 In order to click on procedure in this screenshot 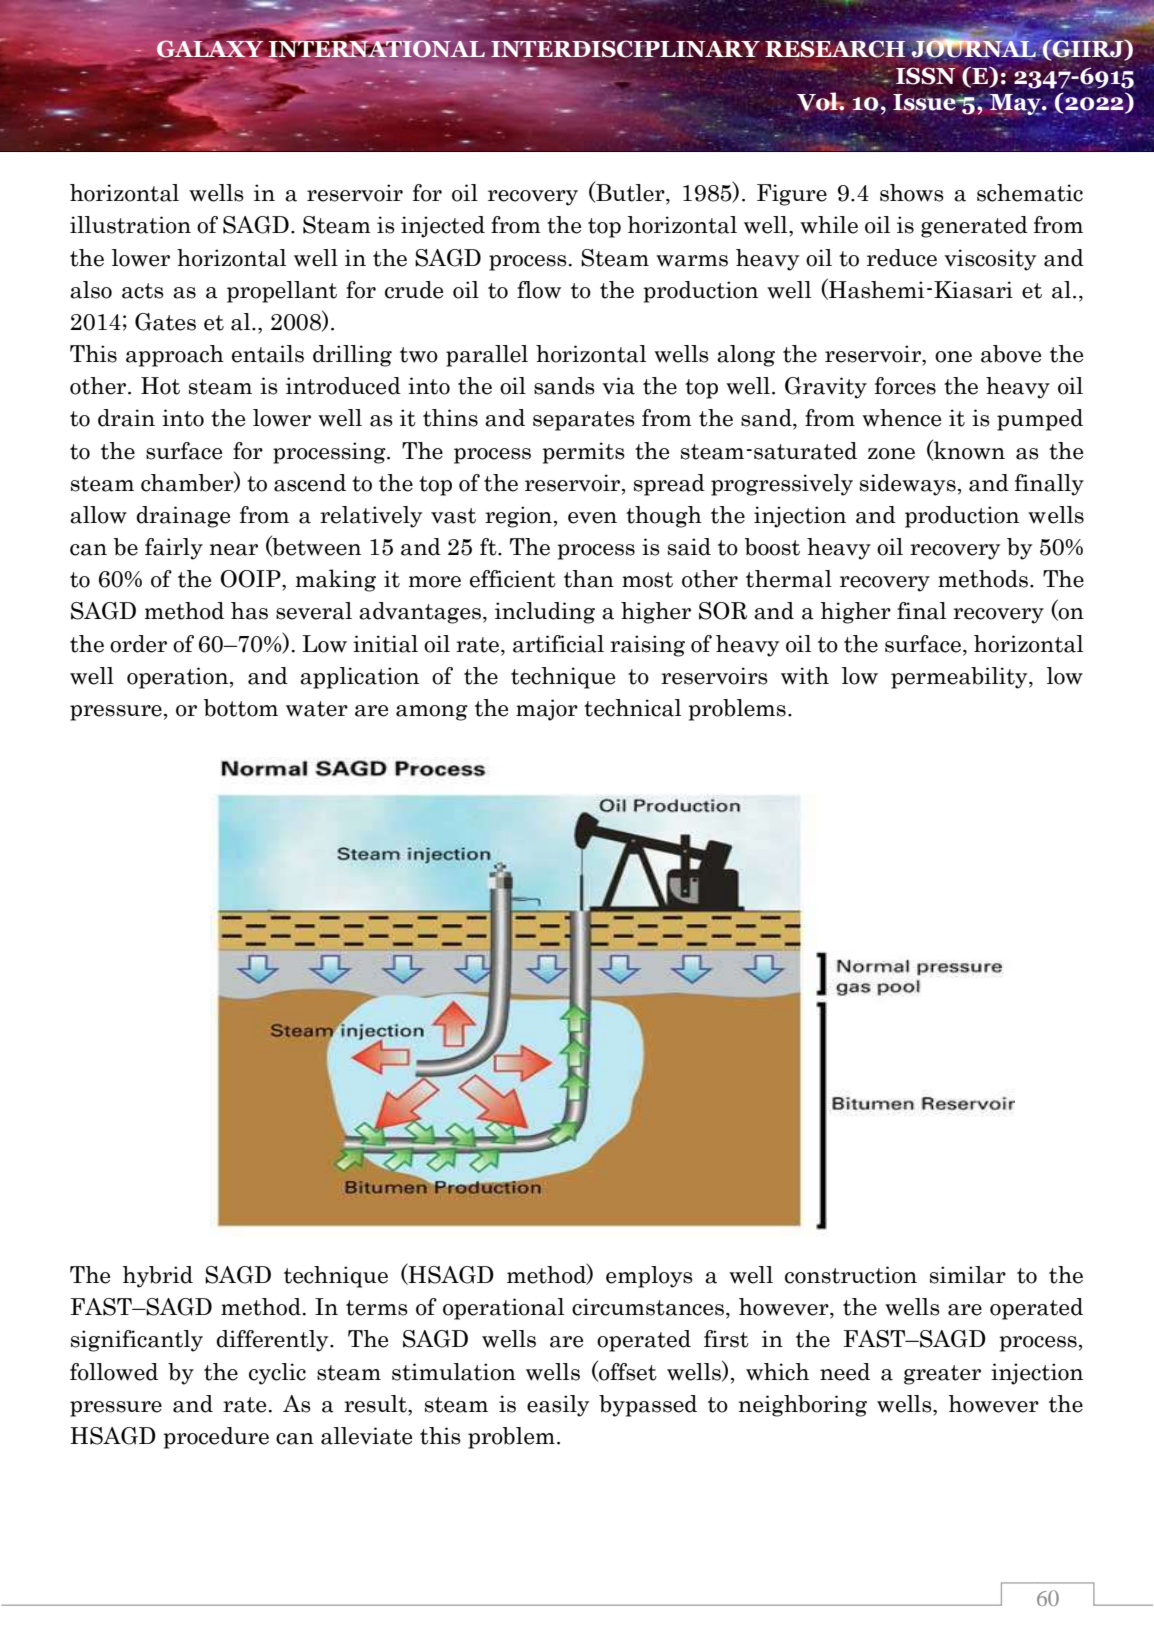, I will do `click(216, 1438)`.
